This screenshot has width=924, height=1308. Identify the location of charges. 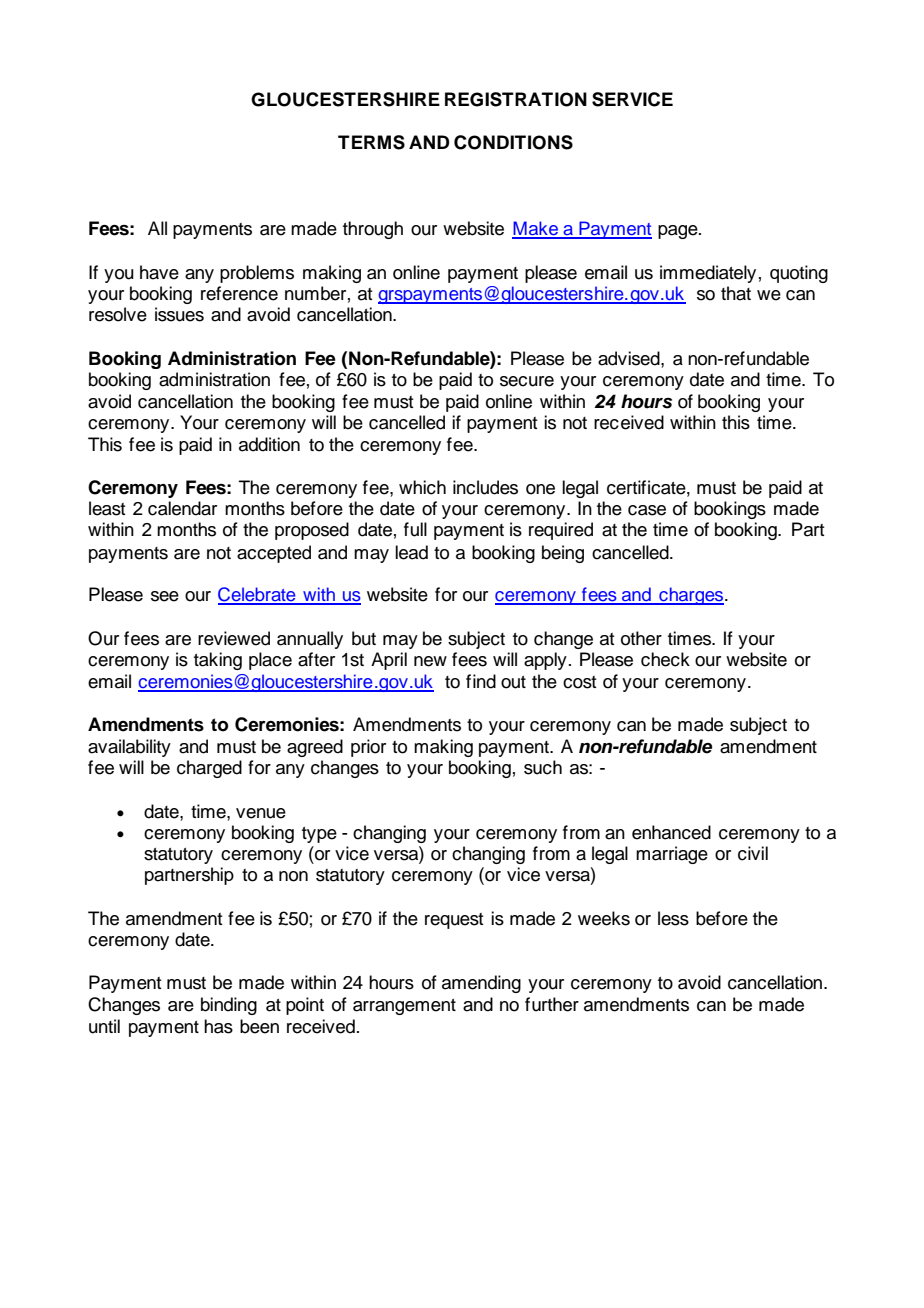
(691, 596).
